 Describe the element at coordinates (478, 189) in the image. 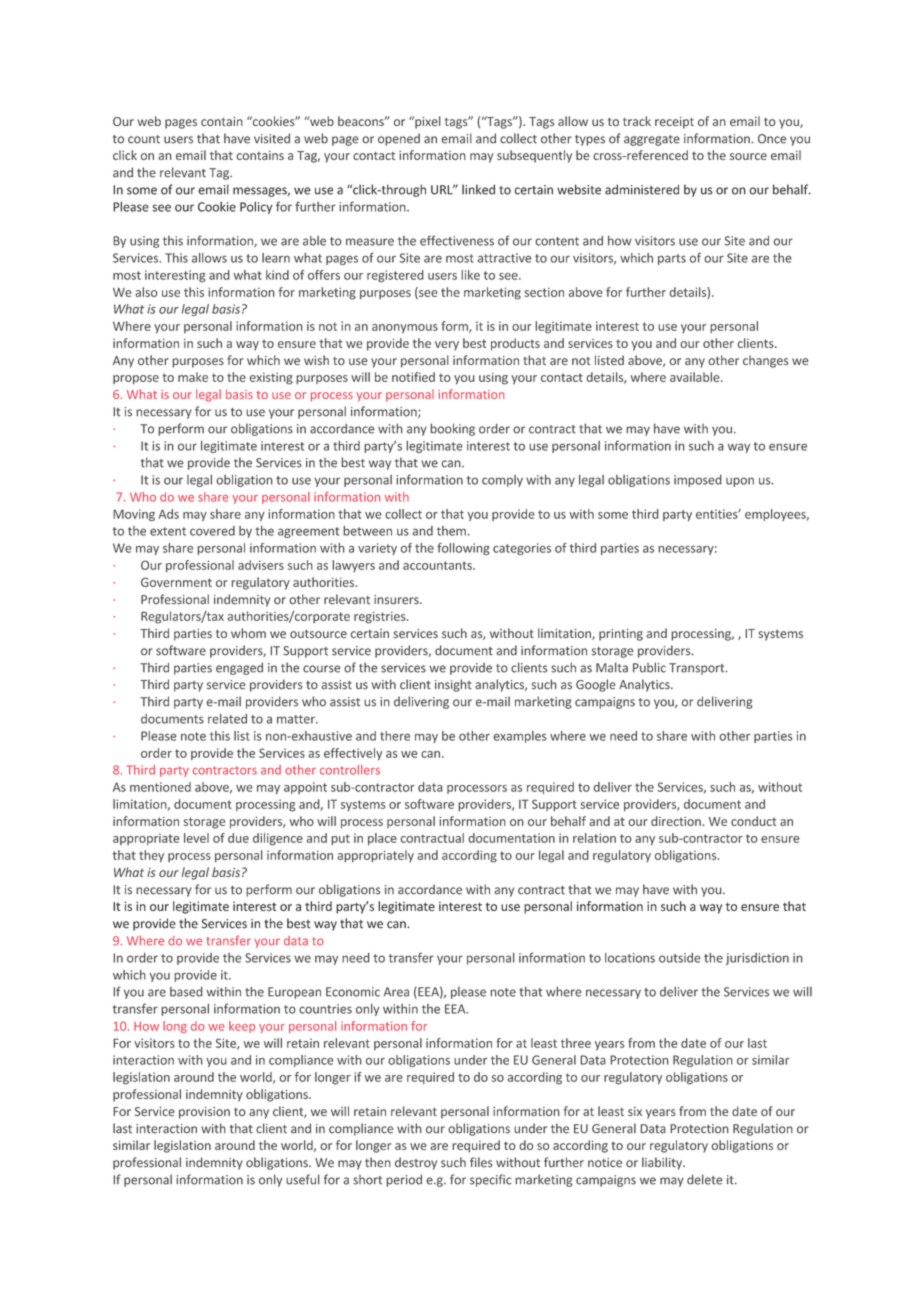

I see `linked` at that location.
